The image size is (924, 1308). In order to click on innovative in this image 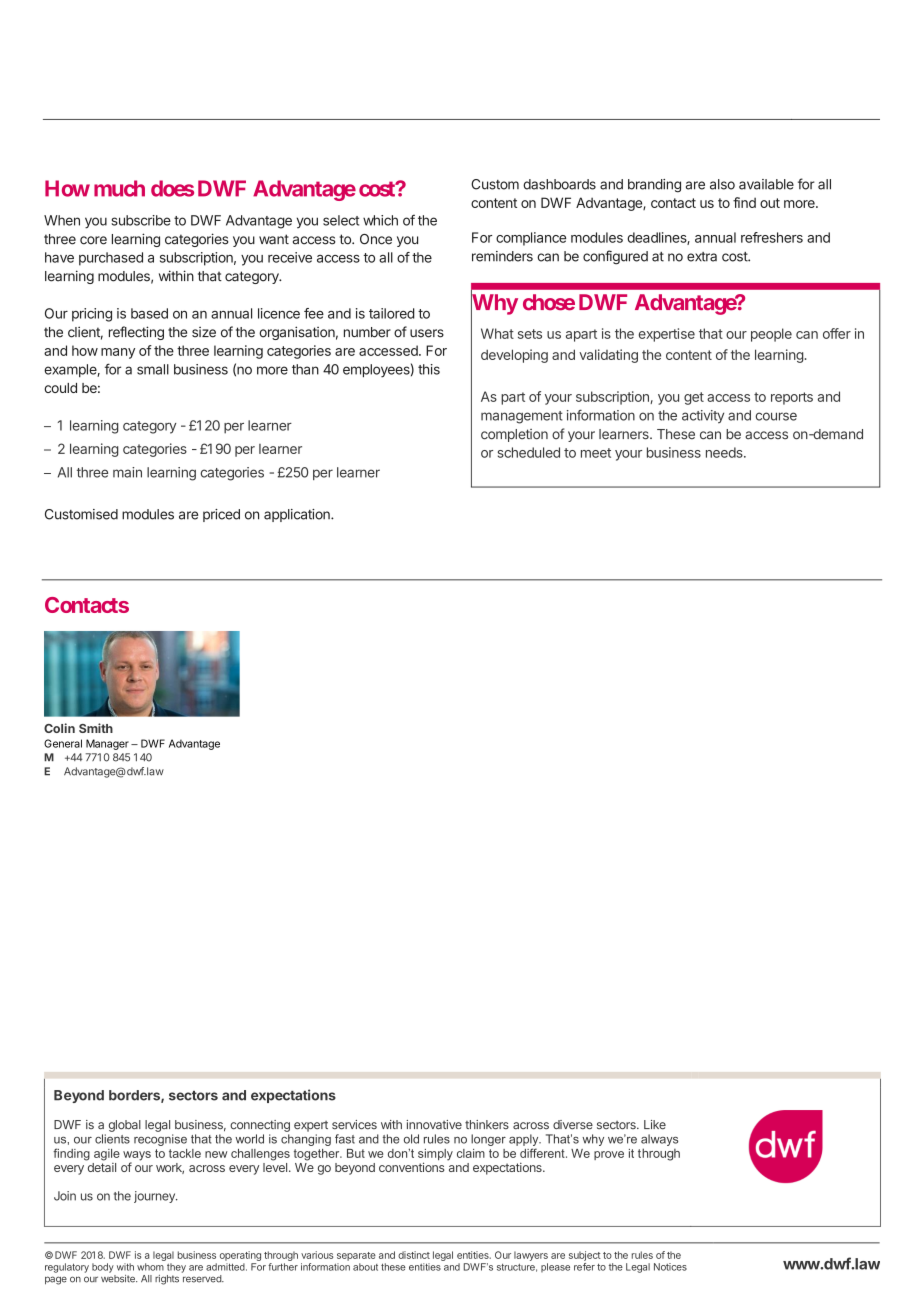, I will do `click(434, 1125)`.
